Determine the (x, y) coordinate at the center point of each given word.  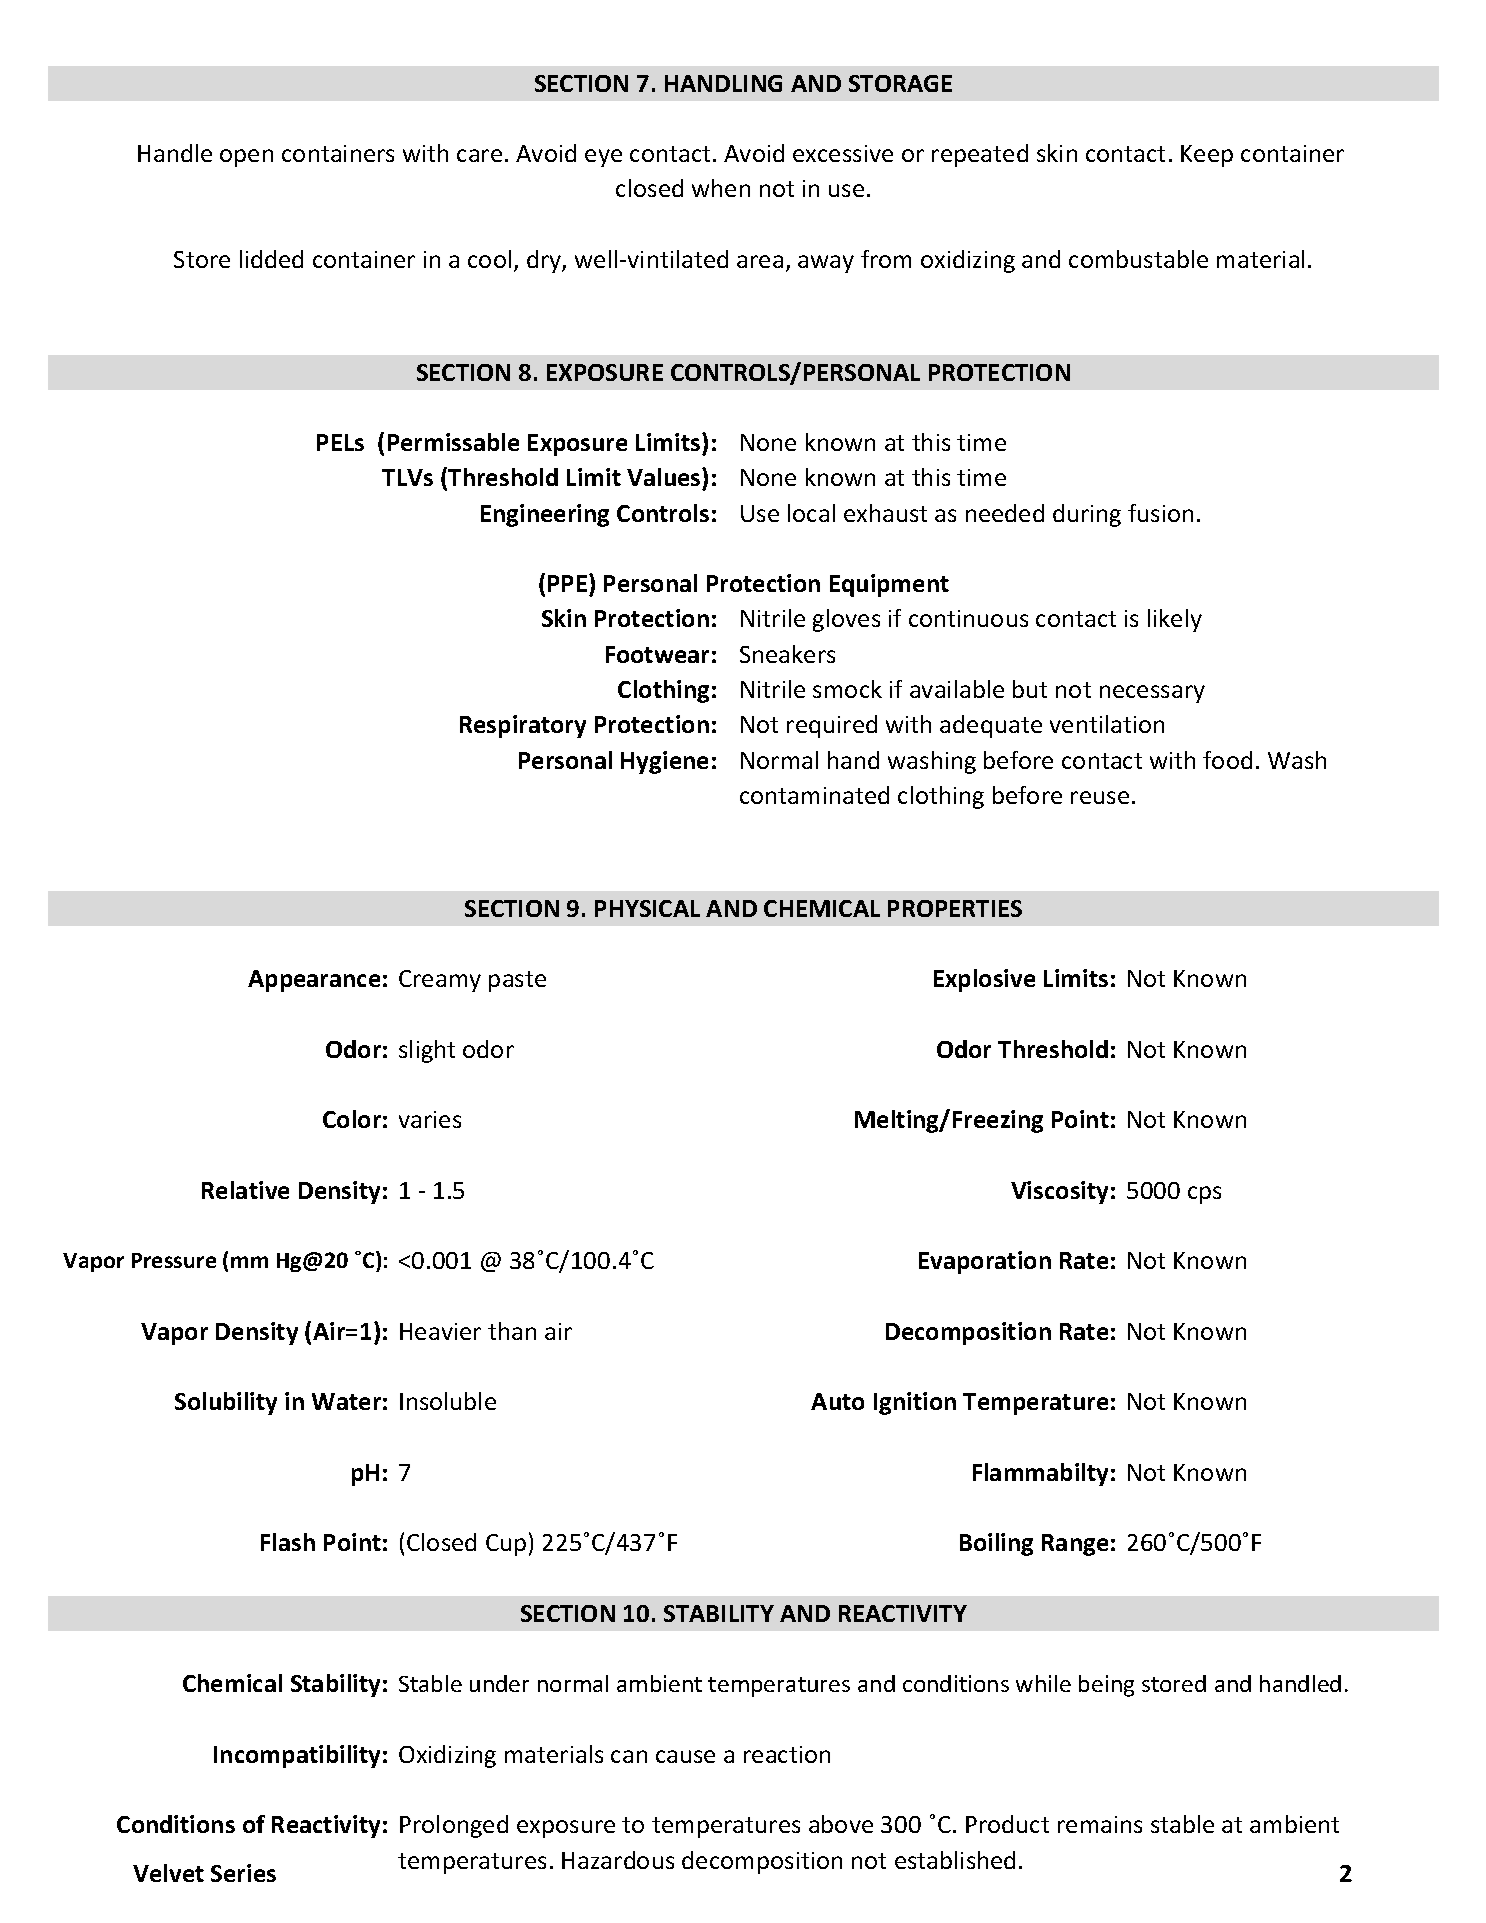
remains (1100, 1824)
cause (685, 1756)
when (721, 188)
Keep (1207, 156)
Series (243, 1873)
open (246, 158)
